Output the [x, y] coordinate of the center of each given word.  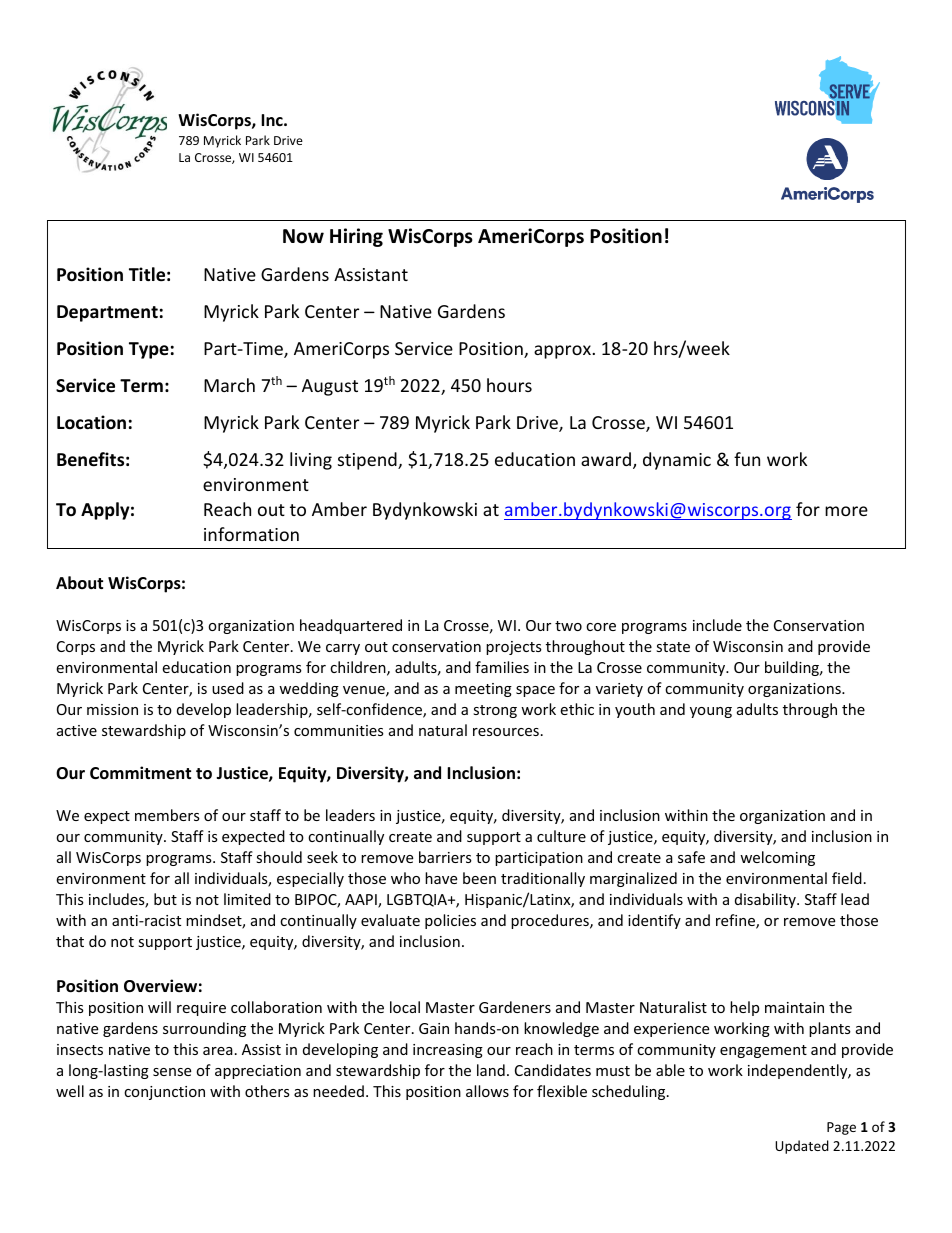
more [846, 511]
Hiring [356, 237]
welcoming [777, 858]
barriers [445, 857]
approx [562, 352]
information [251, 534]
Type [149, 350]
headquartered [351, 626]
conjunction [164, 1093]
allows [487, 1091]
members [167, 815]
